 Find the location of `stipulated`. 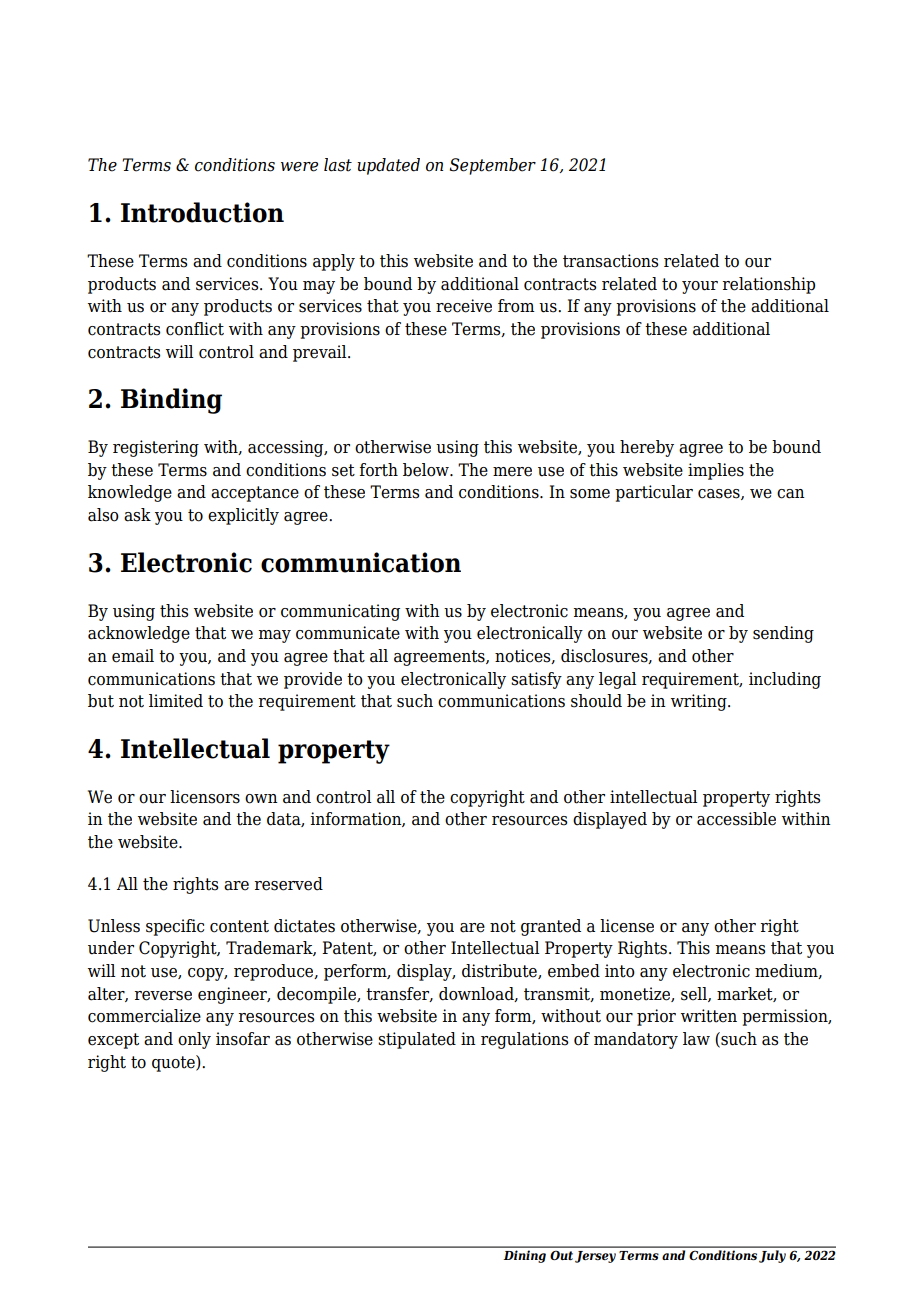

stipulated is located at coordinates (417, 1040).
